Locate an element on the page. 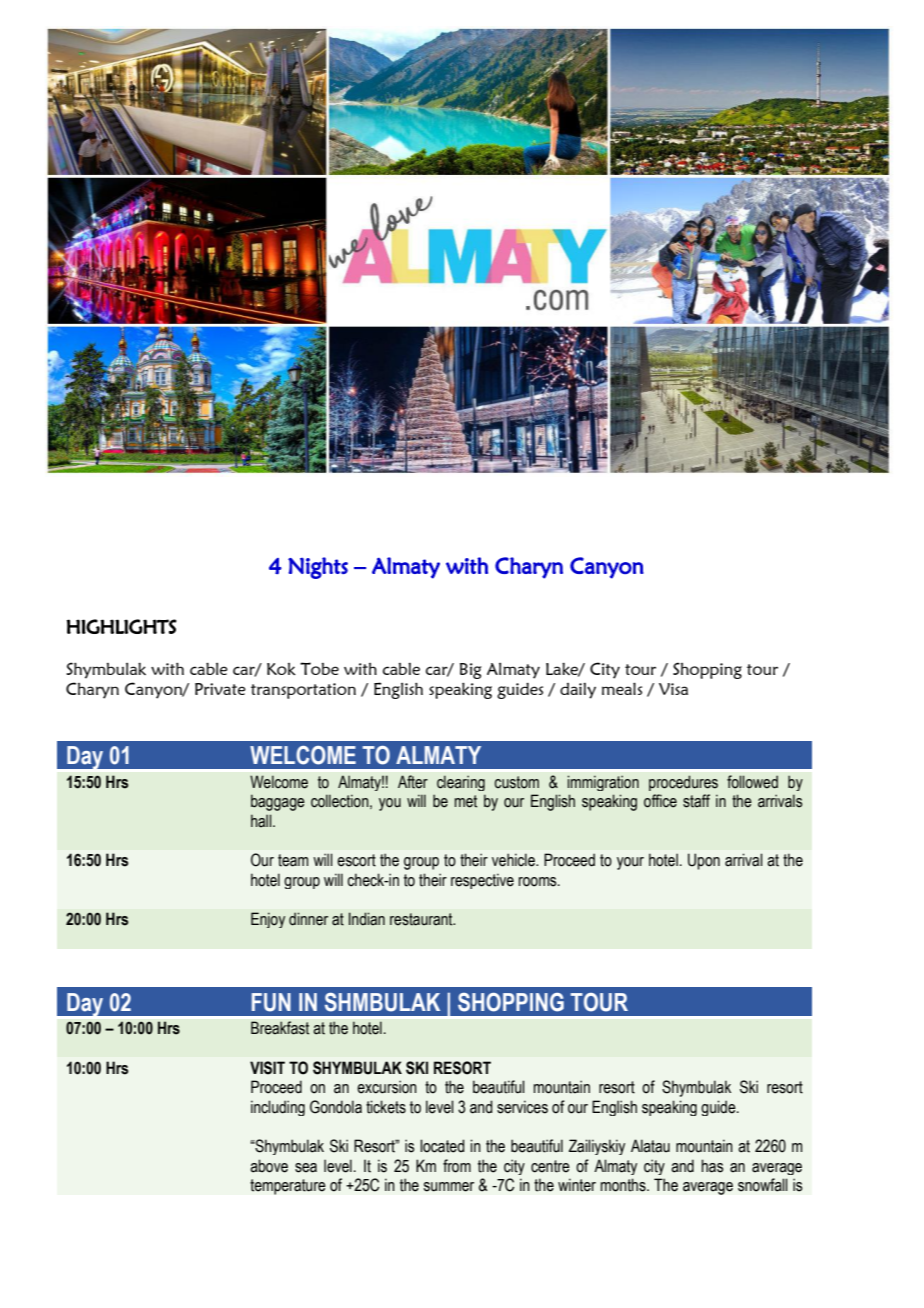  FUN is located at coordinates (271, 1002).
